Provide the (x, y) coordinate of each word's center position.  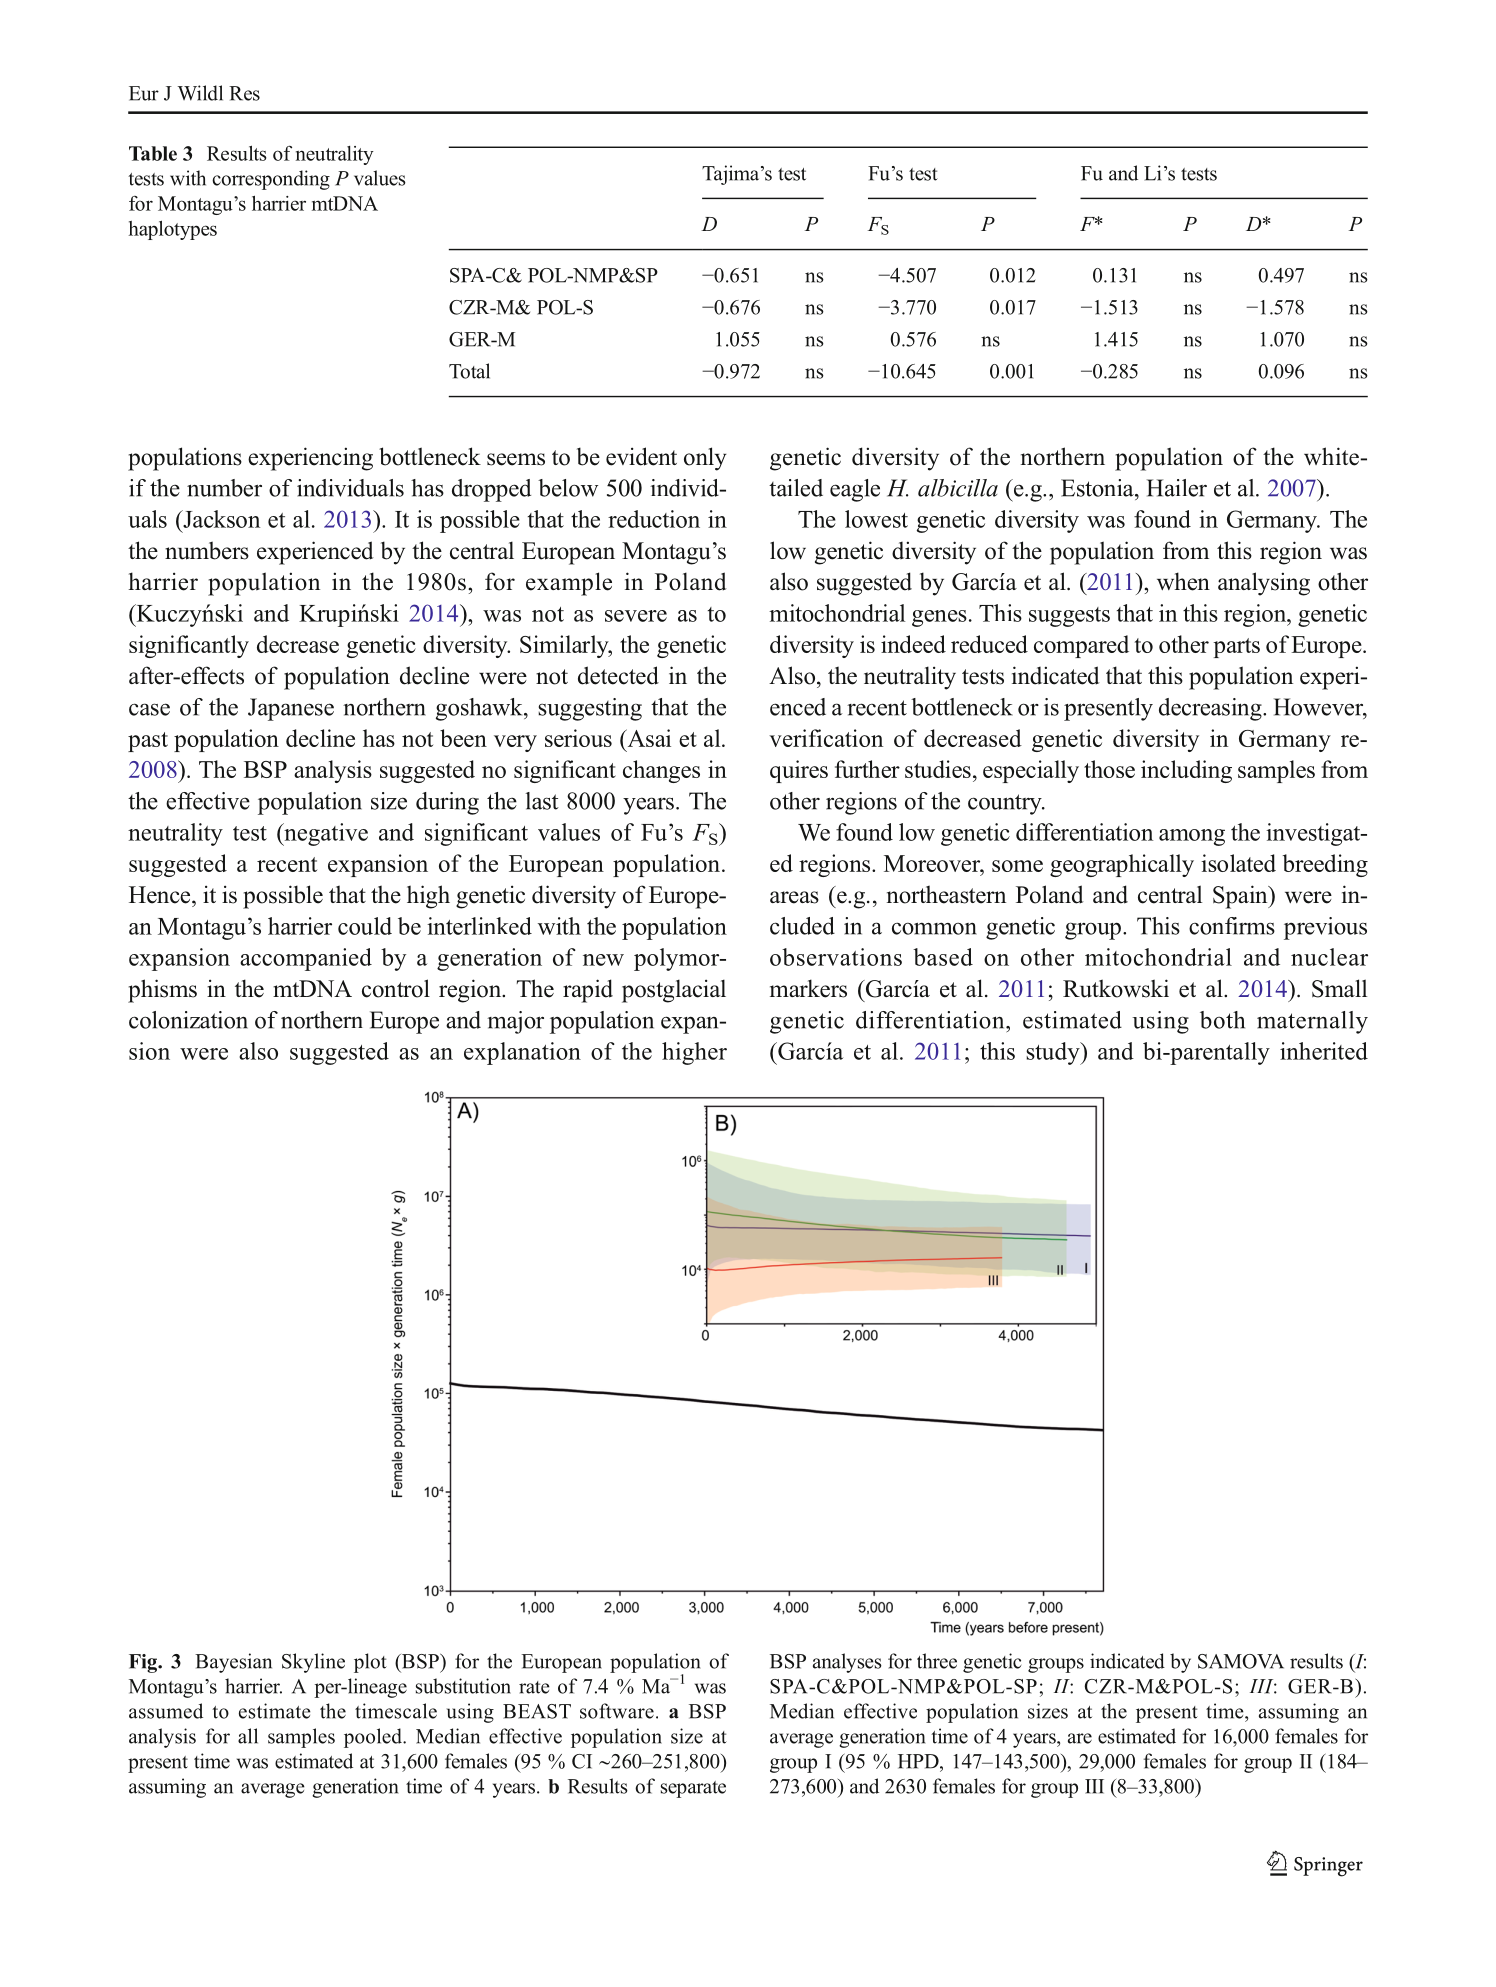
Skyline (313, 1663)
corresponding (271, 180)
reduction (654, 519)
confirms (1232, 926)
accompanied (306, 959)
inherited (1324, 1051)
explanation (522, 1053)
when (1183, 581)
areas (794, 897)
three (937, 1661)
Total (469, 371)
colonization (188, 1020)
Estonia (1098, 488)
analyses (847, 1663)
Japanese (291, 709)
